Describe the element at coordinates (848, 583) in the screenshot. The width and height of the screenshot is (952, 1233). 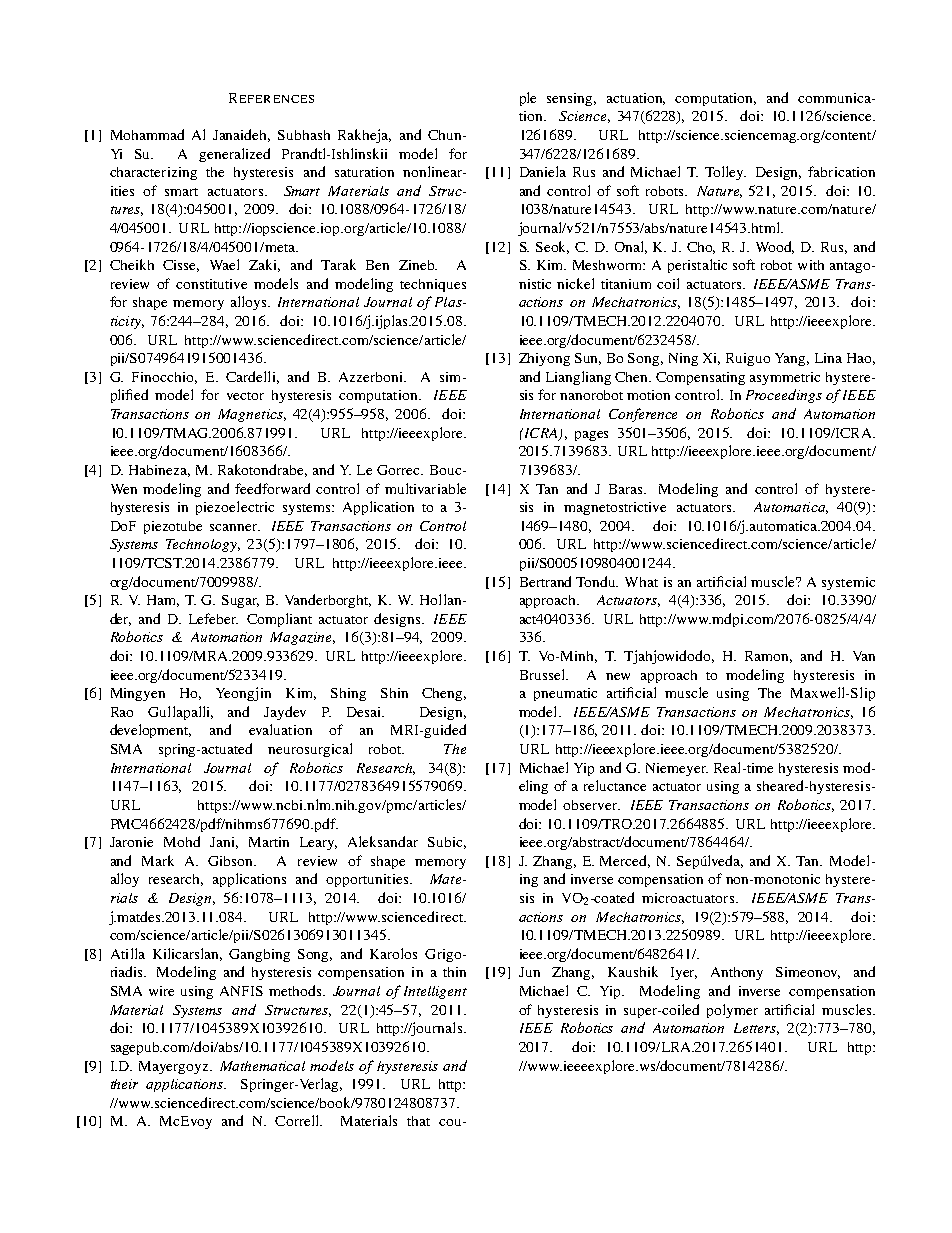
I see `systemic` at that location.
